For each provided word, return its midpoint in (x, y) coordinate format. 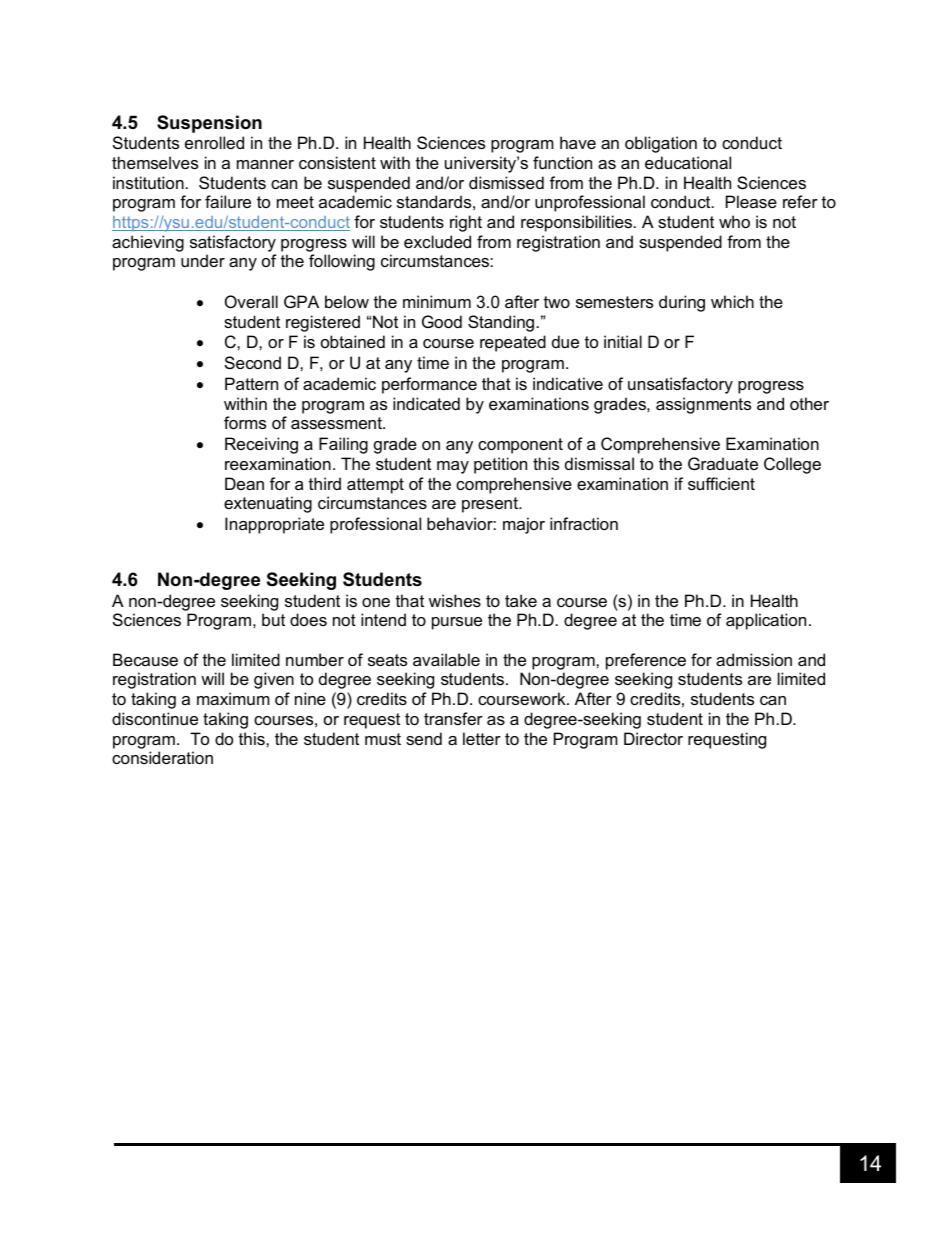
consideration (162, 757)
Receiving (261, 445)
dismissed (506, 182)
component (520, 446)
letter (482, 738)
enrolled (214, 142)
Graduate (723, 463)
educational (688, 162)
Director (653, 738)
